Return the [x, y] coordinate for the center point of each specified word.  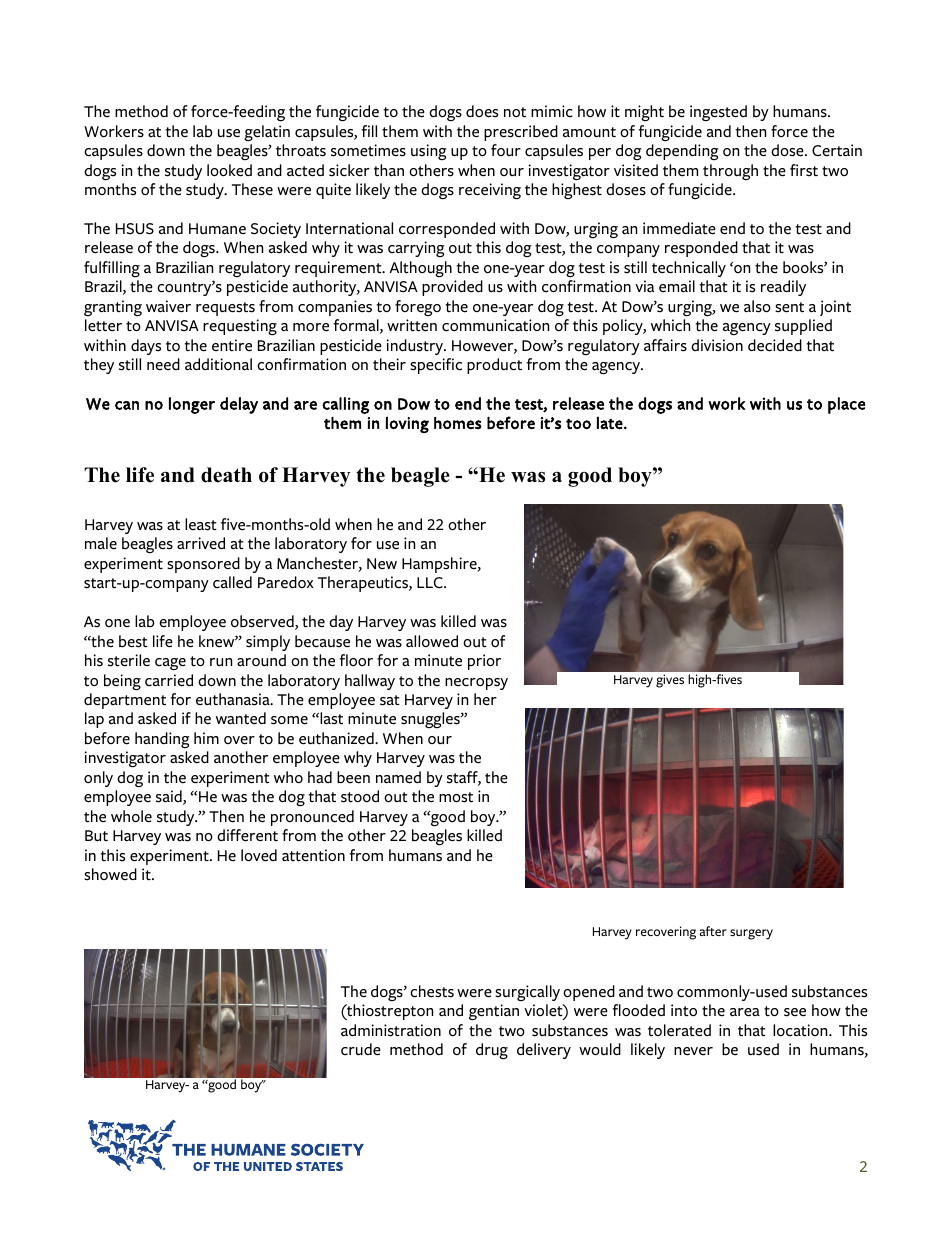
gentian [494, 1012]
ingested [718, 113]
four [506, 150]
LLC [431, 583]
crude [361, 1049]
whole [131, 816]
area [745, 1012]
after [713, 931]
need [163, 364]
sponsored [203, 565]
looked [229, 170]
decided [775, 345]
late [611, 423]
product [494, 366]
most [456, 797]
